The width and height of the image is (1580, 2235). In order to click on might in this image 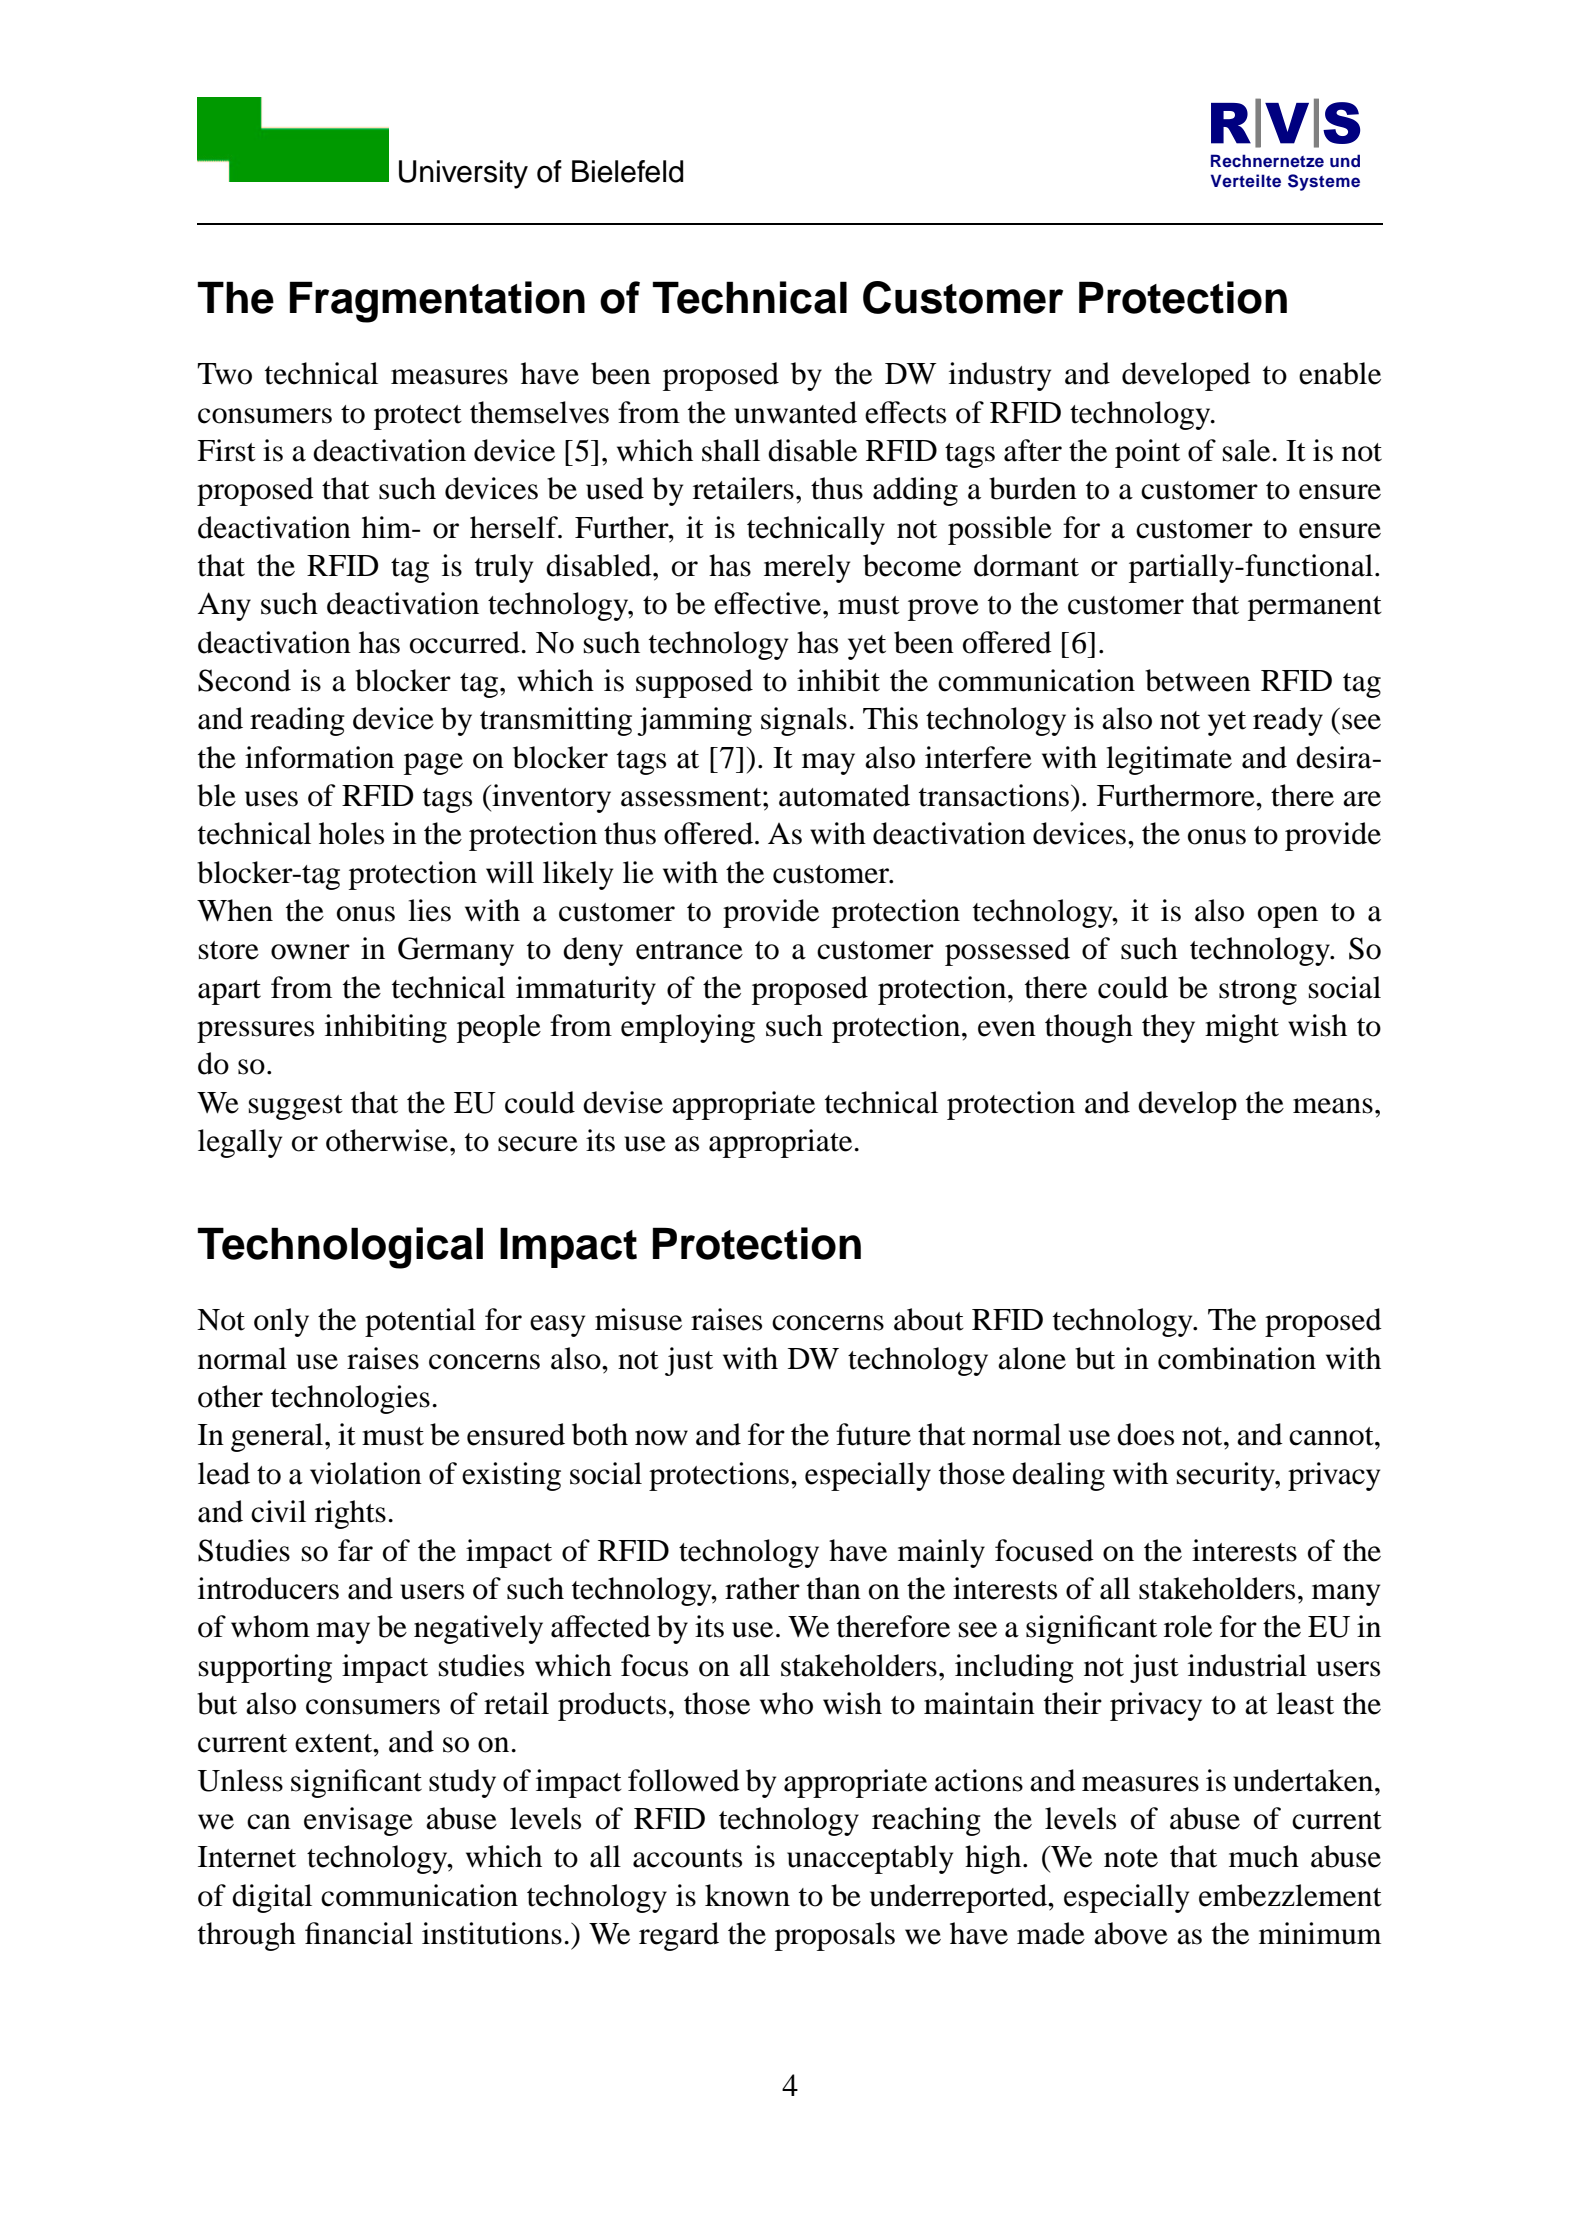, I will do `click(1242, 1028)`.
